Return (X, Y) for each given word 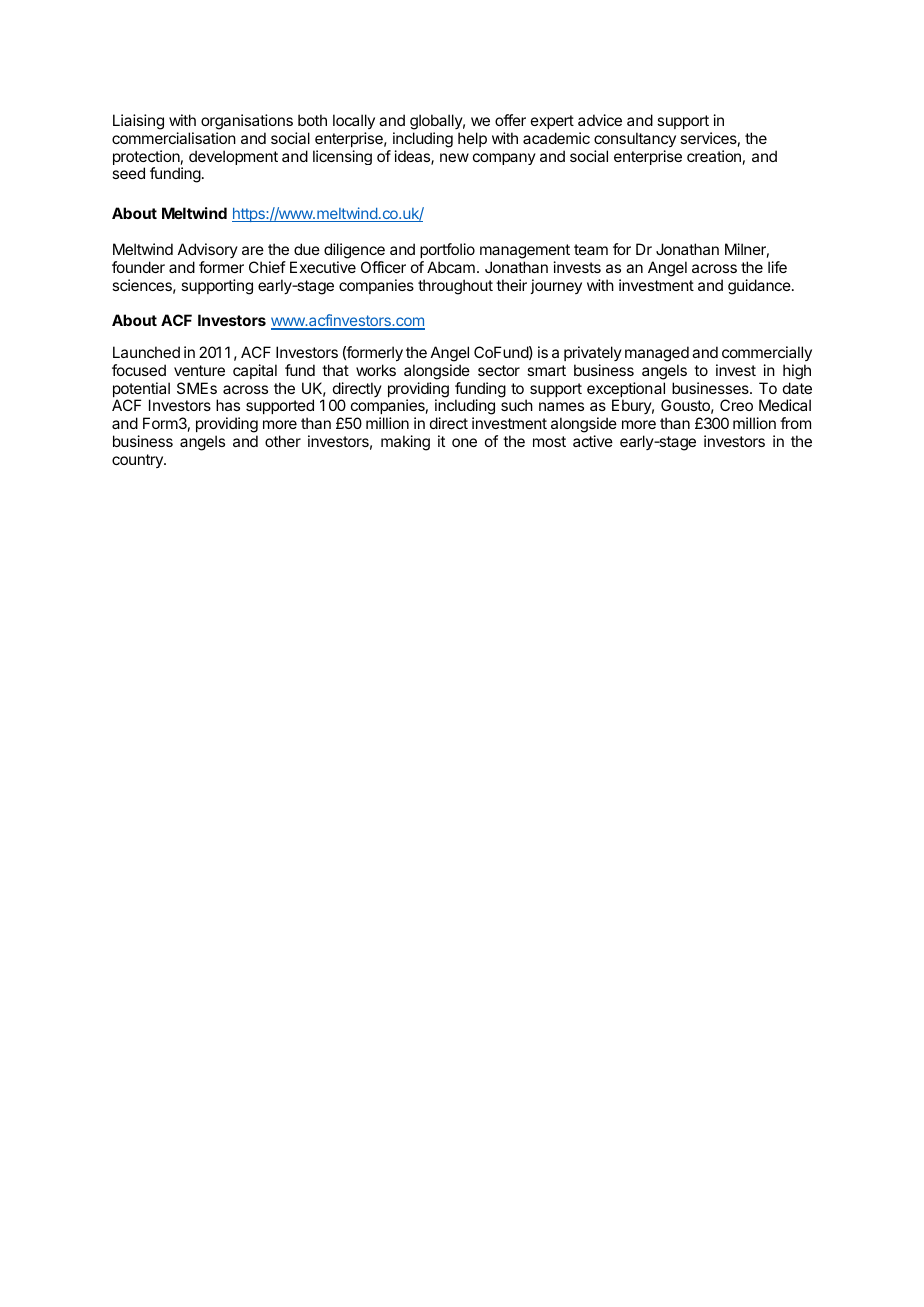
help (472, 139)
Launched (146, 352)
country (138, 461)
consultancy (635, 139)
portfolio (447, 250)
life (777, 267)
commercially (767, 353)
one (464, 442)
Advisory (208, 250)
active (593, 441)
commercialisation (174, 138)
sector (499, 370)
